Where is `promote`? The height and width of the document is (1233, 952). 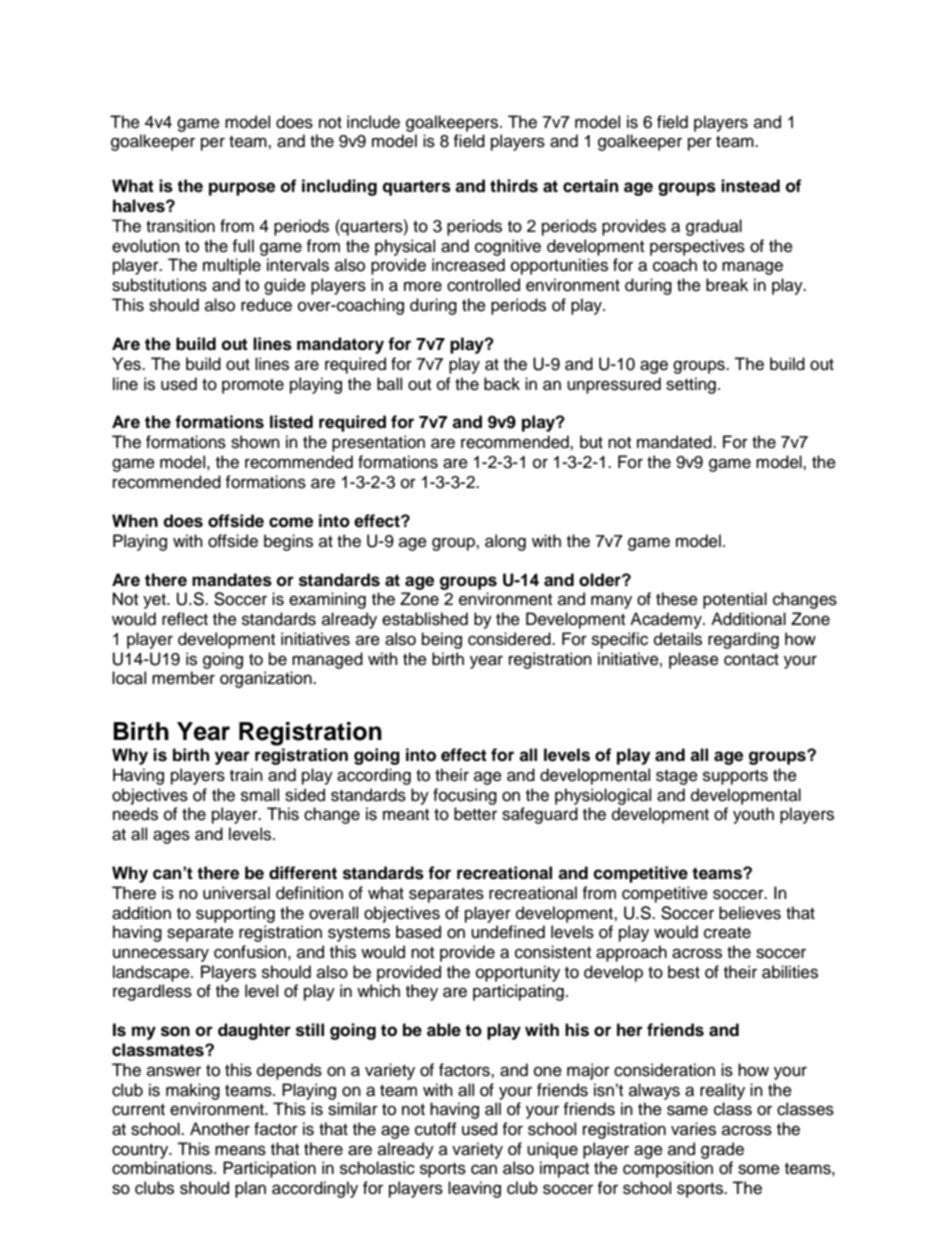 promote is located at coordinates (253, 386).
